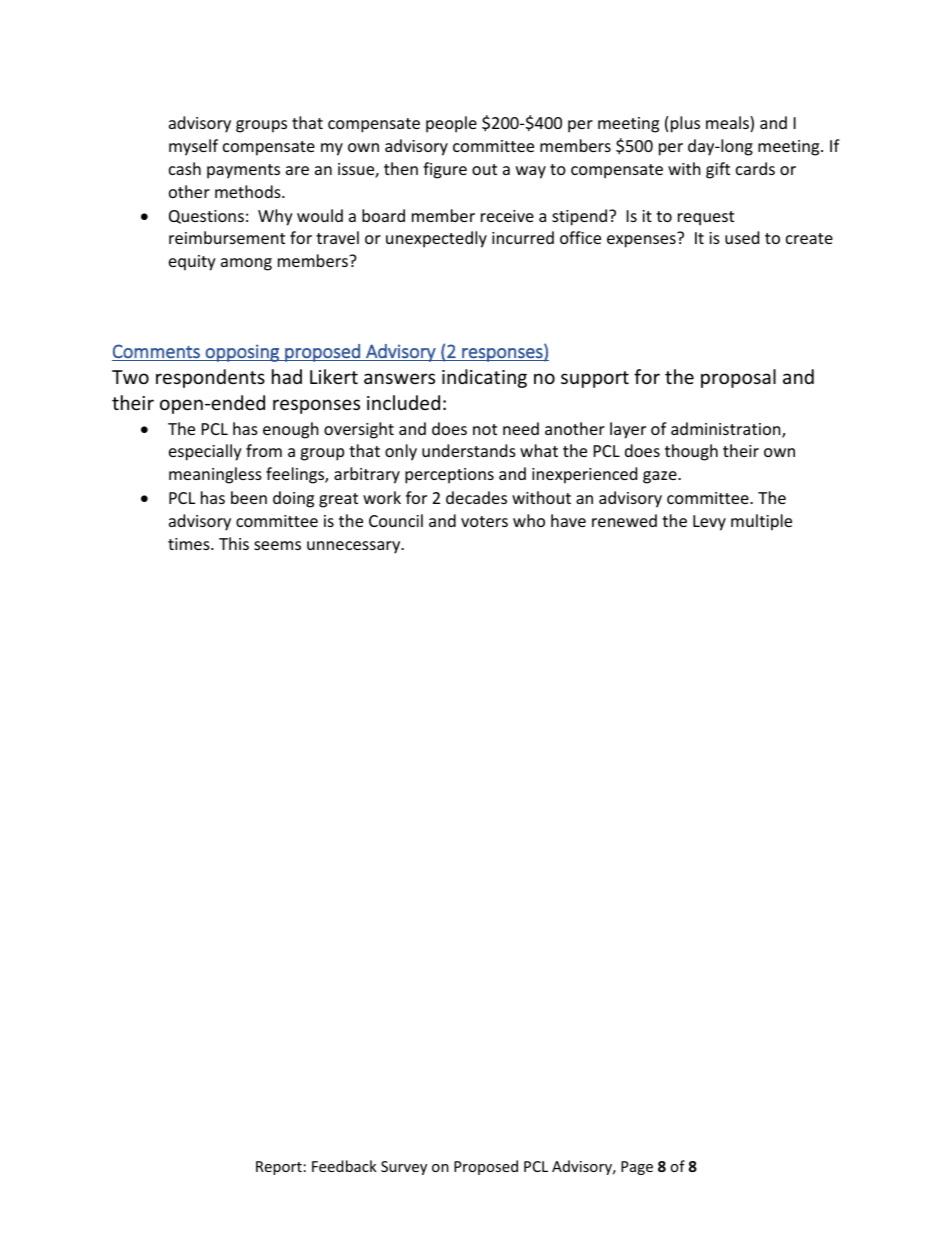  What do you see at coordinates (718, 170) in the page?
I see `gift` at bounding box center [718, 170].
